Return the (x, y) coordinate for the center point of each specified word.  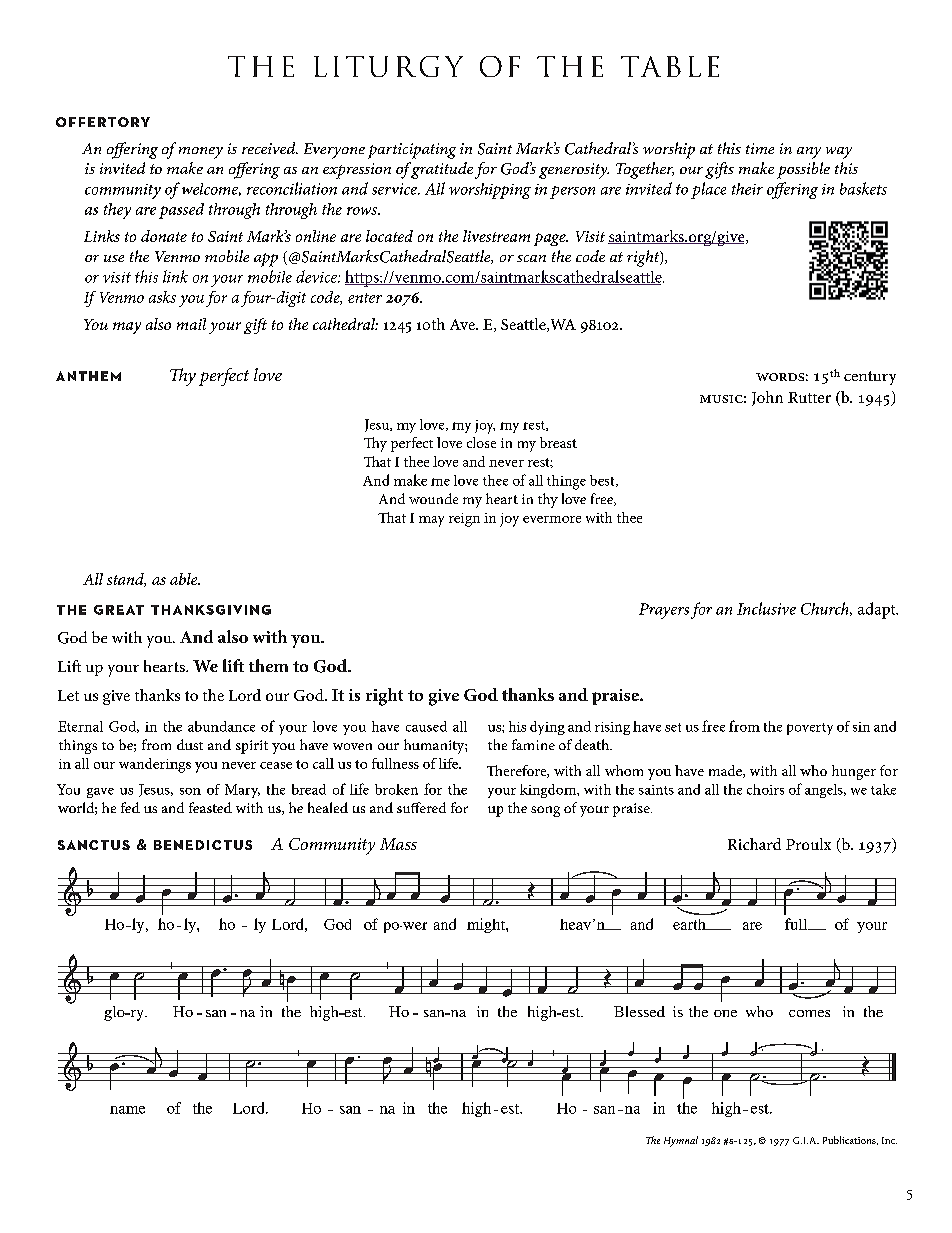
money (201, 153)
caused (426, 726)
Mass (398, 844)
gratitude (442, 170)
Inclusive (766, 608)
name (127, 1110)
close (481, 442)
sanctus (94, 845)
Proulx (808, 844)
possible (803, 170)
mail (191, 324)
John (767, 398)
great (119, 610)
